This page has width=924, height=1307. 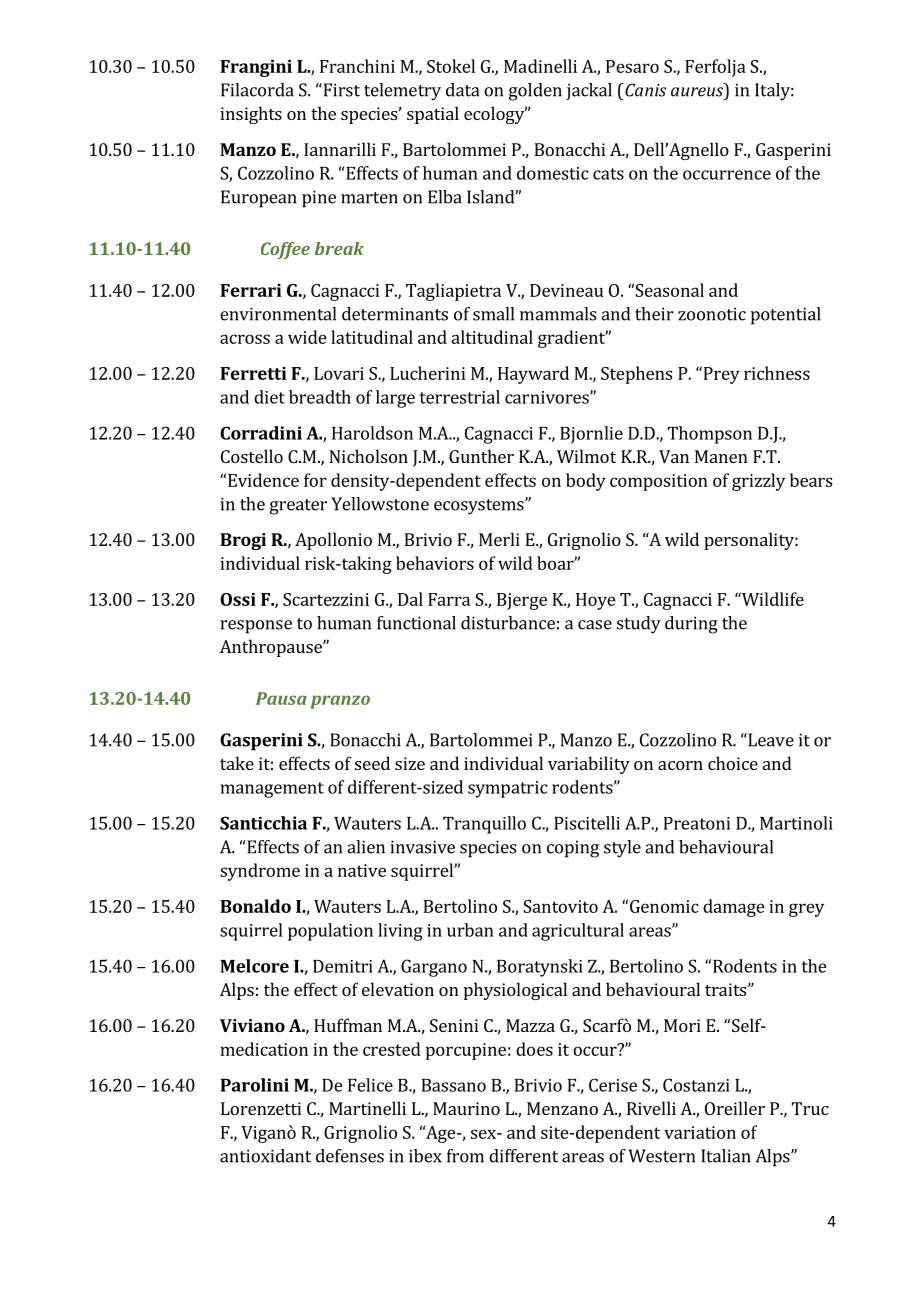 I want to click on golden, so click(x=535, y=92).
